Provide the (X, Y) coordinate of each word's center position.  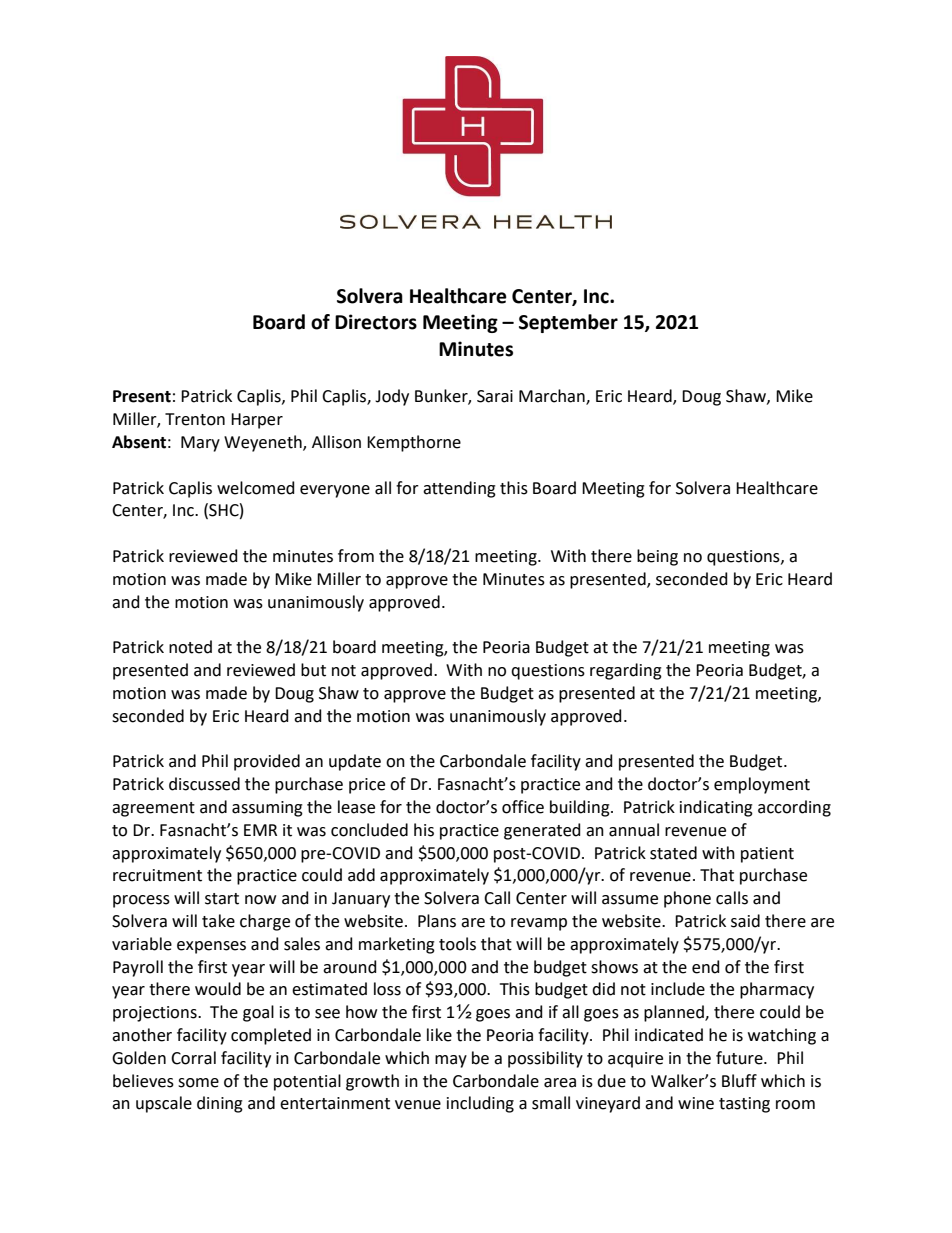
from (356, 556)
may (451, 1061)
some (198, 1083)
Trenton (195, 419)
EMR (260, 830)
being (657, 557)
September (568, 323)
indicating (716, 808)
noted (190, 647)
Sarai (495, 396)
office (523, 807)
